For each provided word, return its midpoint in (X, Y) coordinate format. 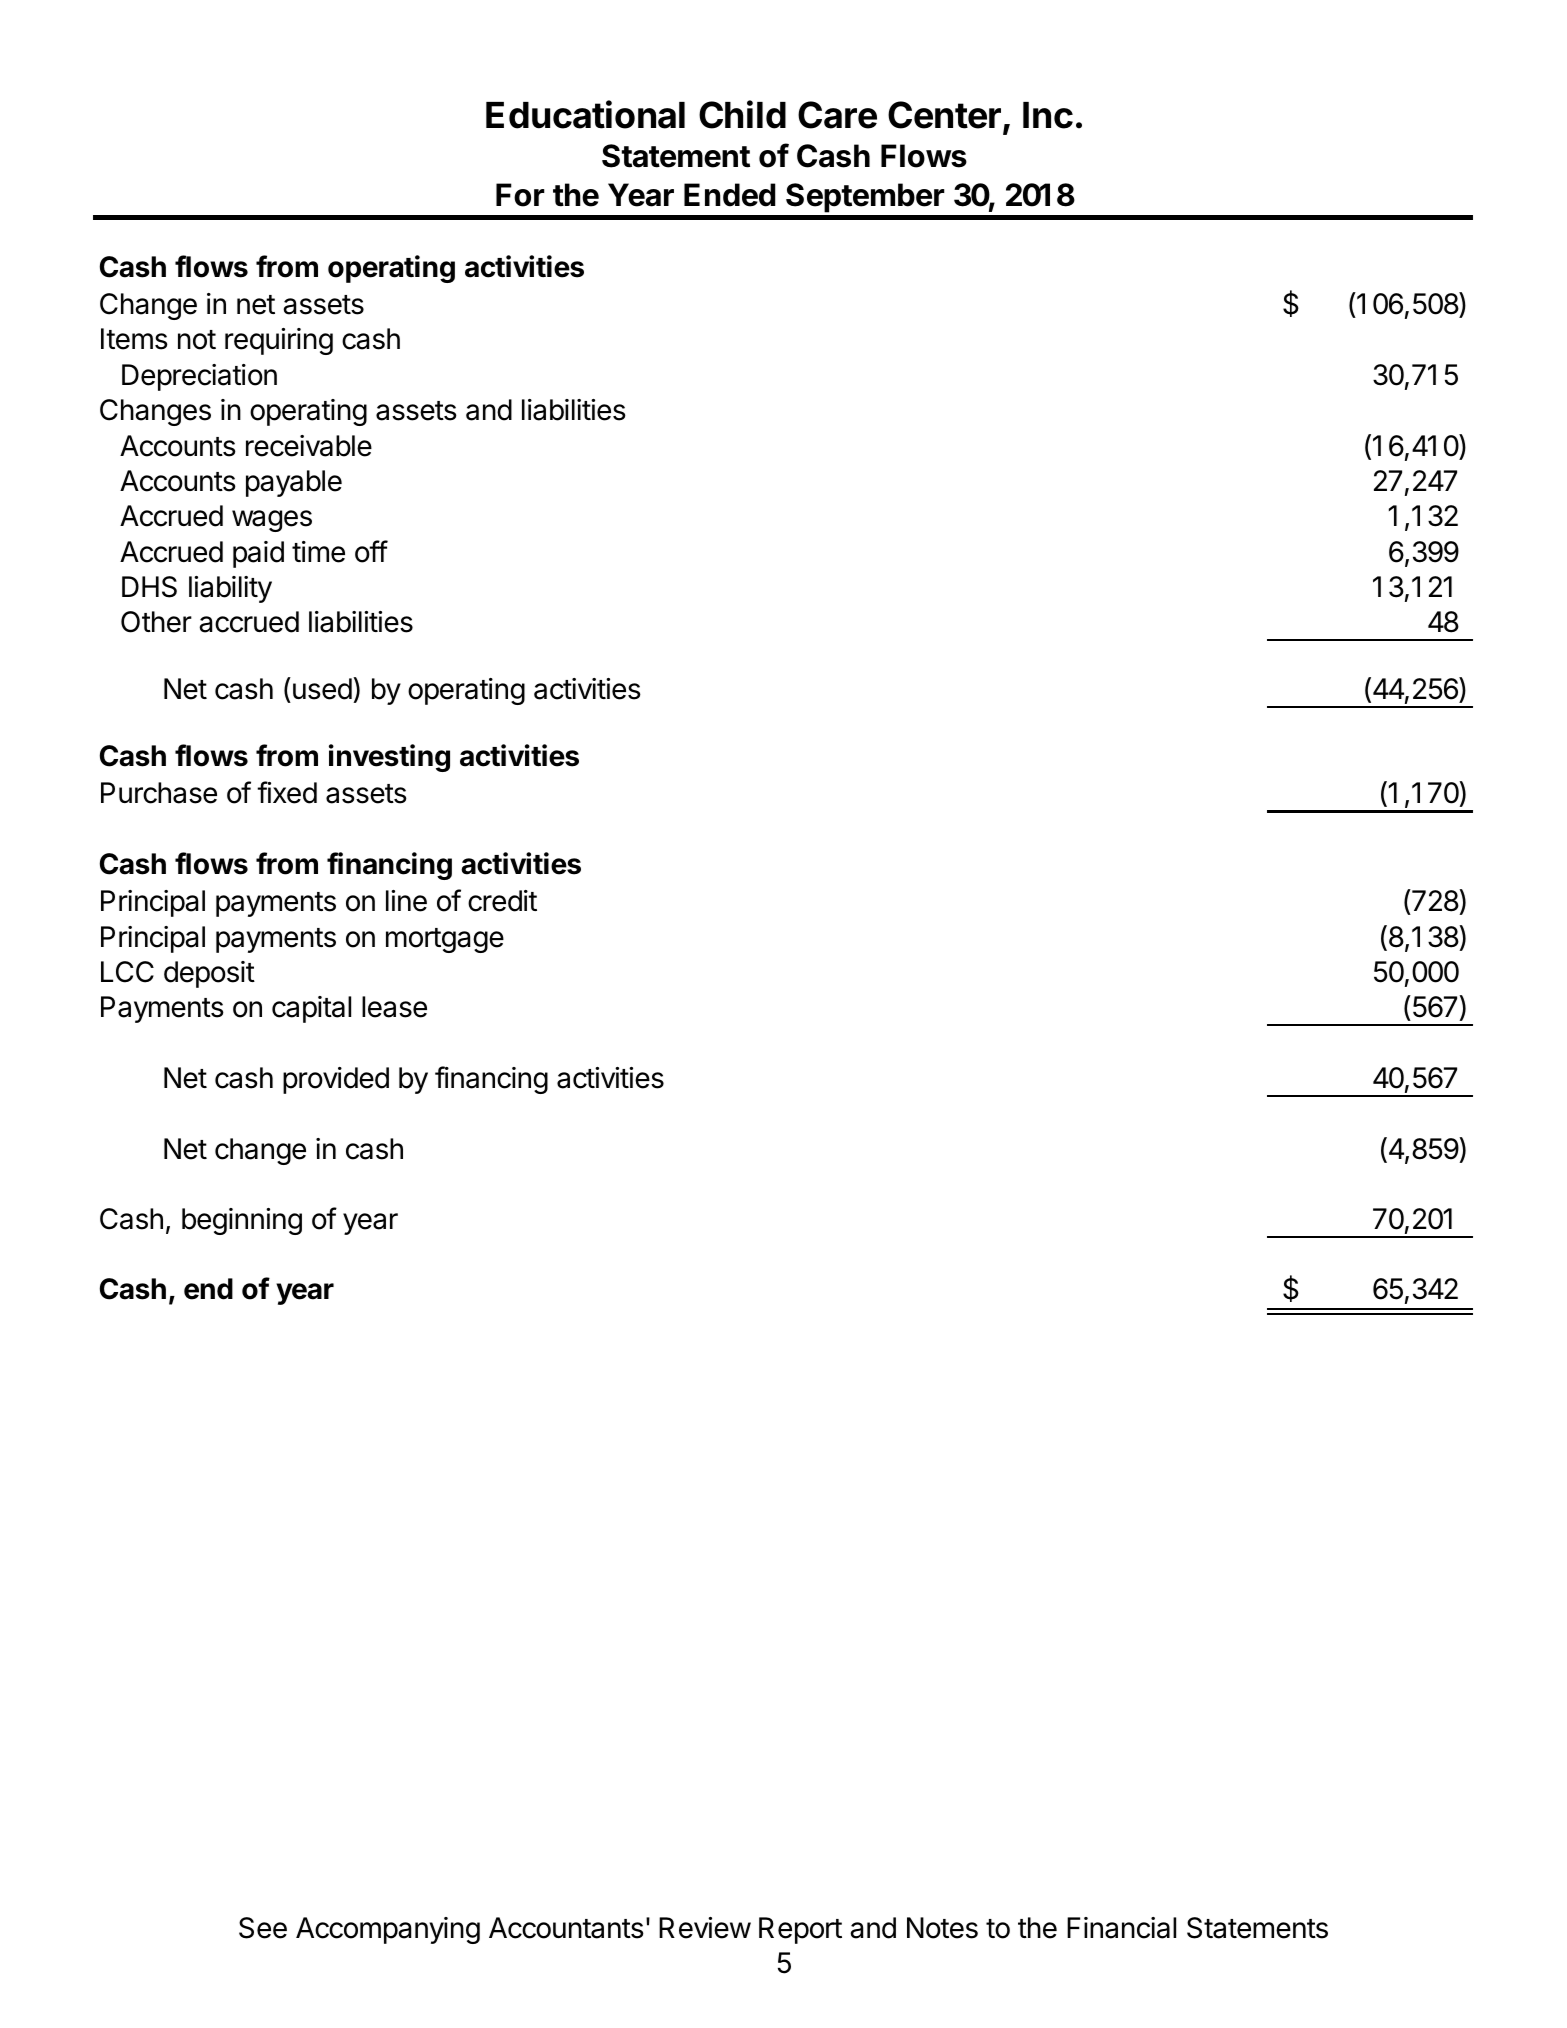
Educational (585, 114)
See (263, 1928)
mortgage (445, 940)
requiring (279, 341)
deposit (209, 974)
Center (944, 115)
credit (502, 901)
